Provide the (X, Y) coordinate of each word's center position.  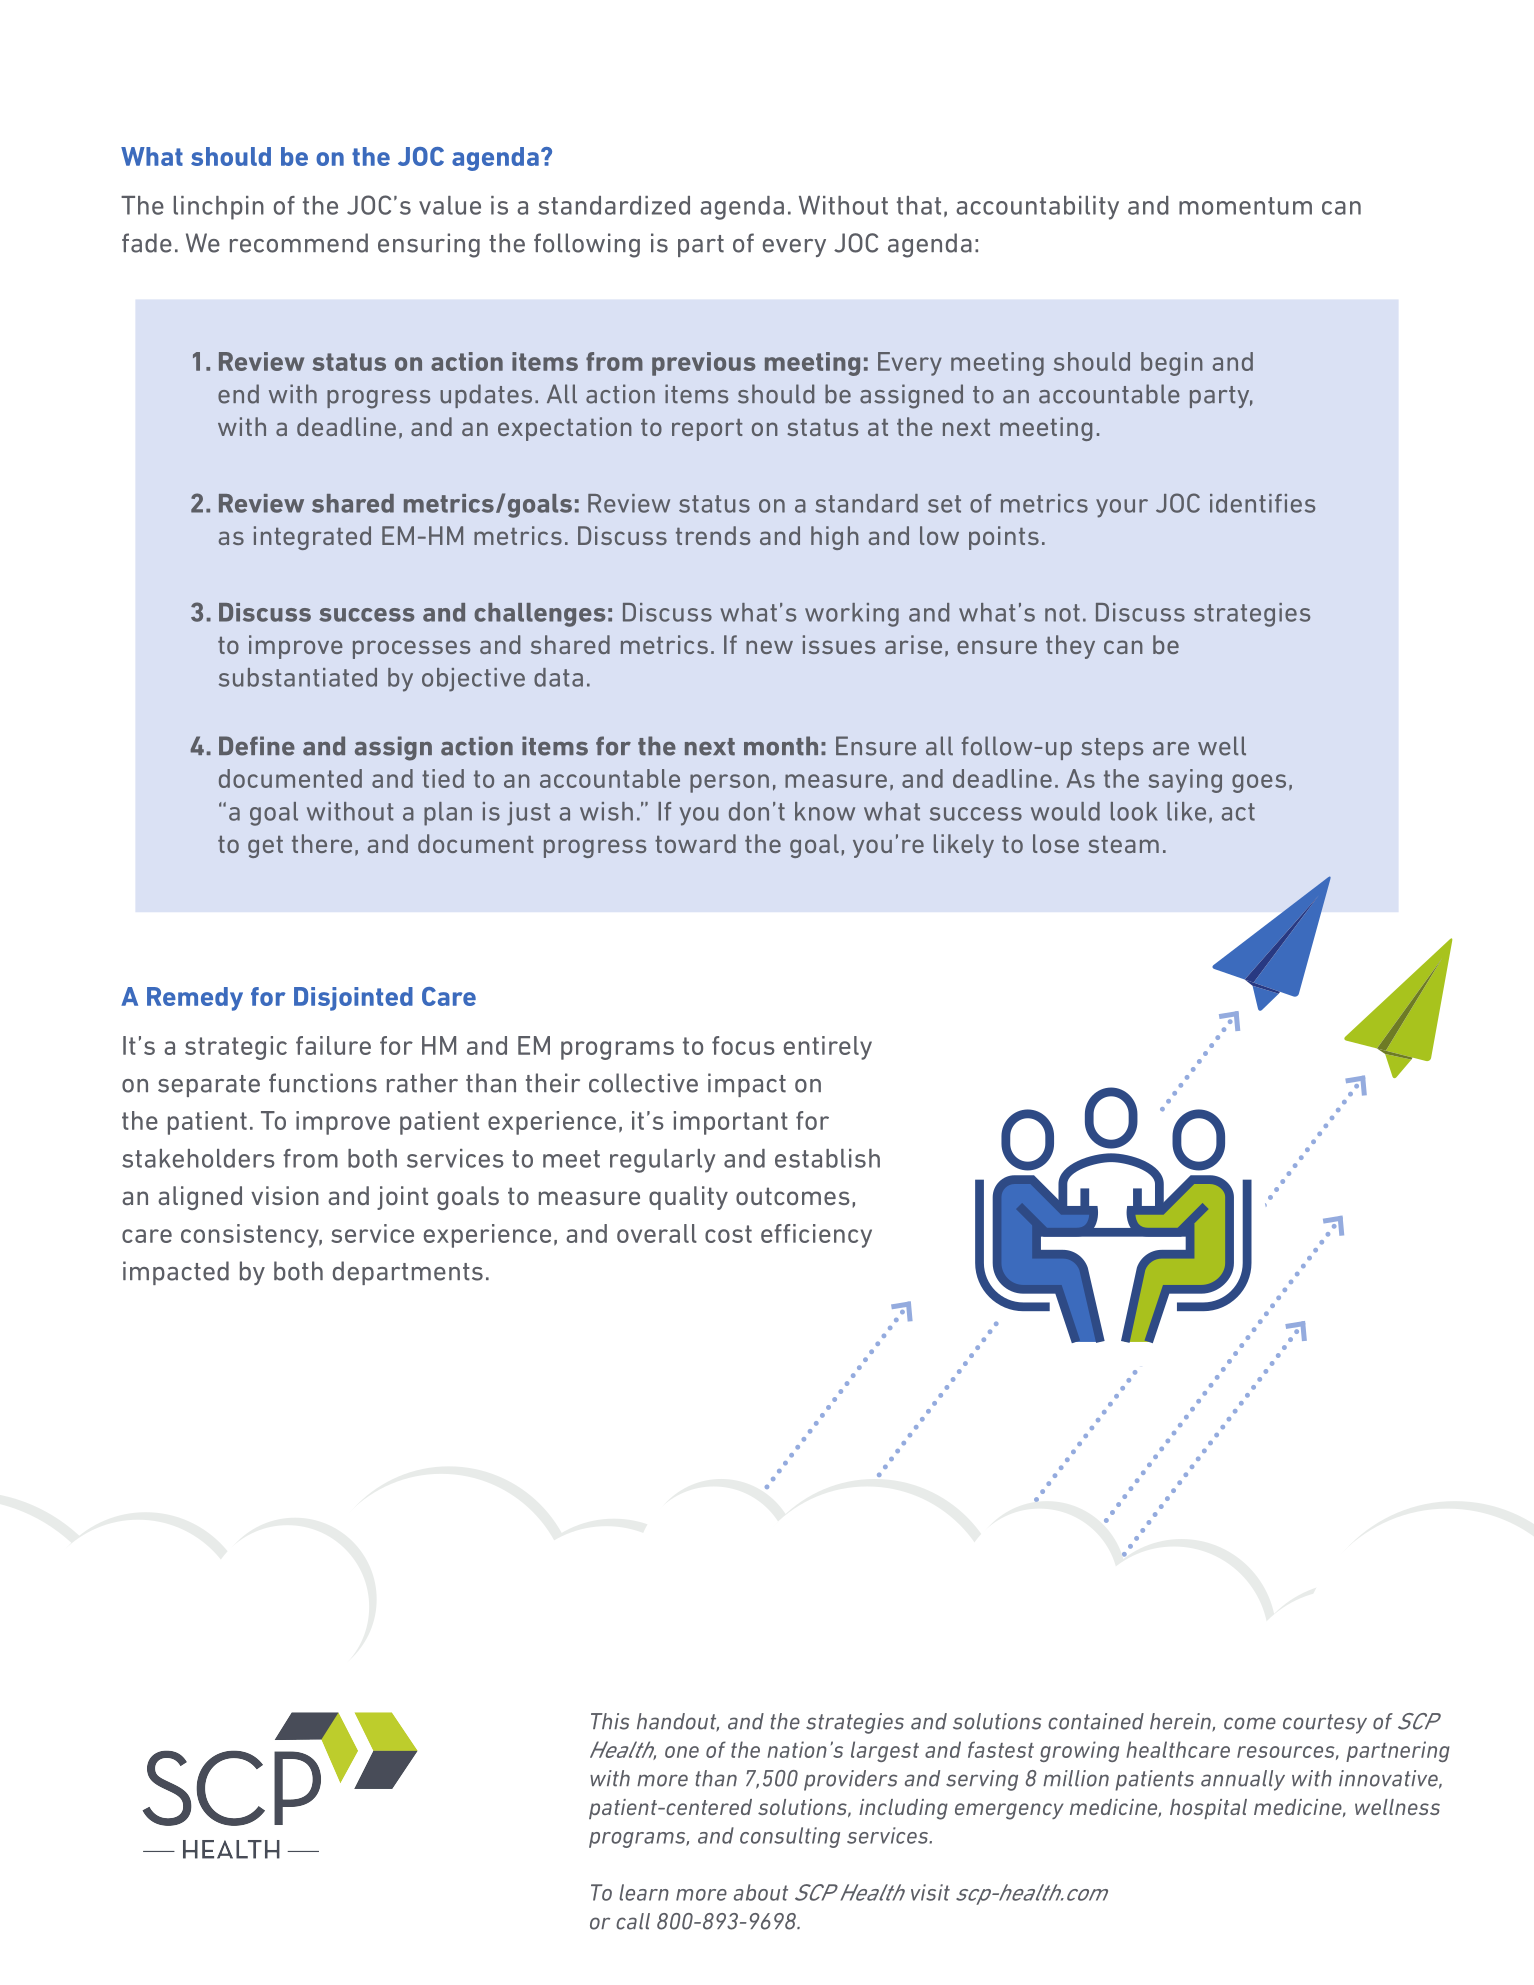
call (633, 1921)
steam (1123, 844)
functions (323, 1083)
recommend (299, 243)
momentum (1245, 206)
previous (704, 364)
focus (743, 1045)
